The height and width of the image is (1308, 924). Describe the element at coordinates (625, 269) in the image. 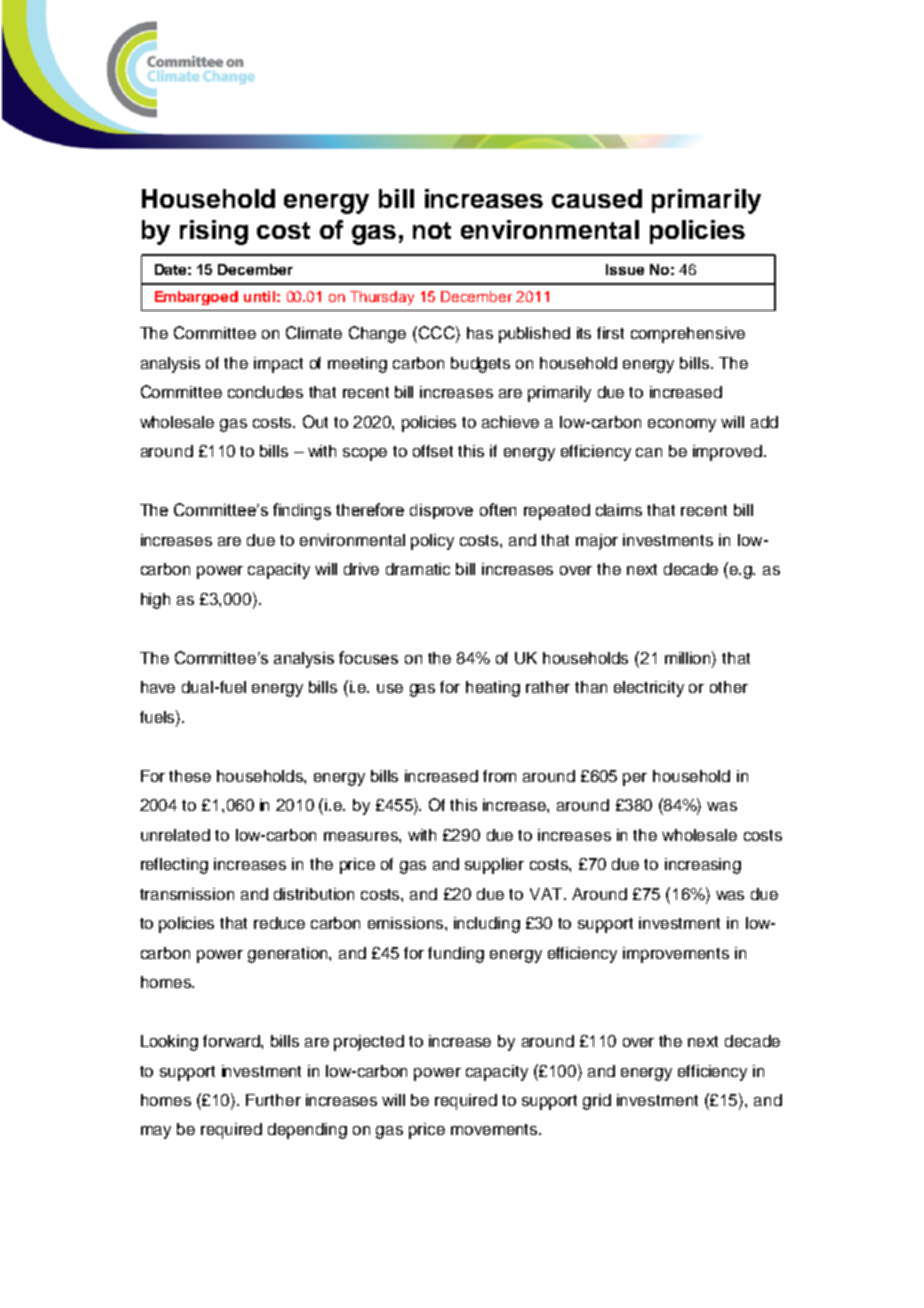

I see `Issue` at that location.
